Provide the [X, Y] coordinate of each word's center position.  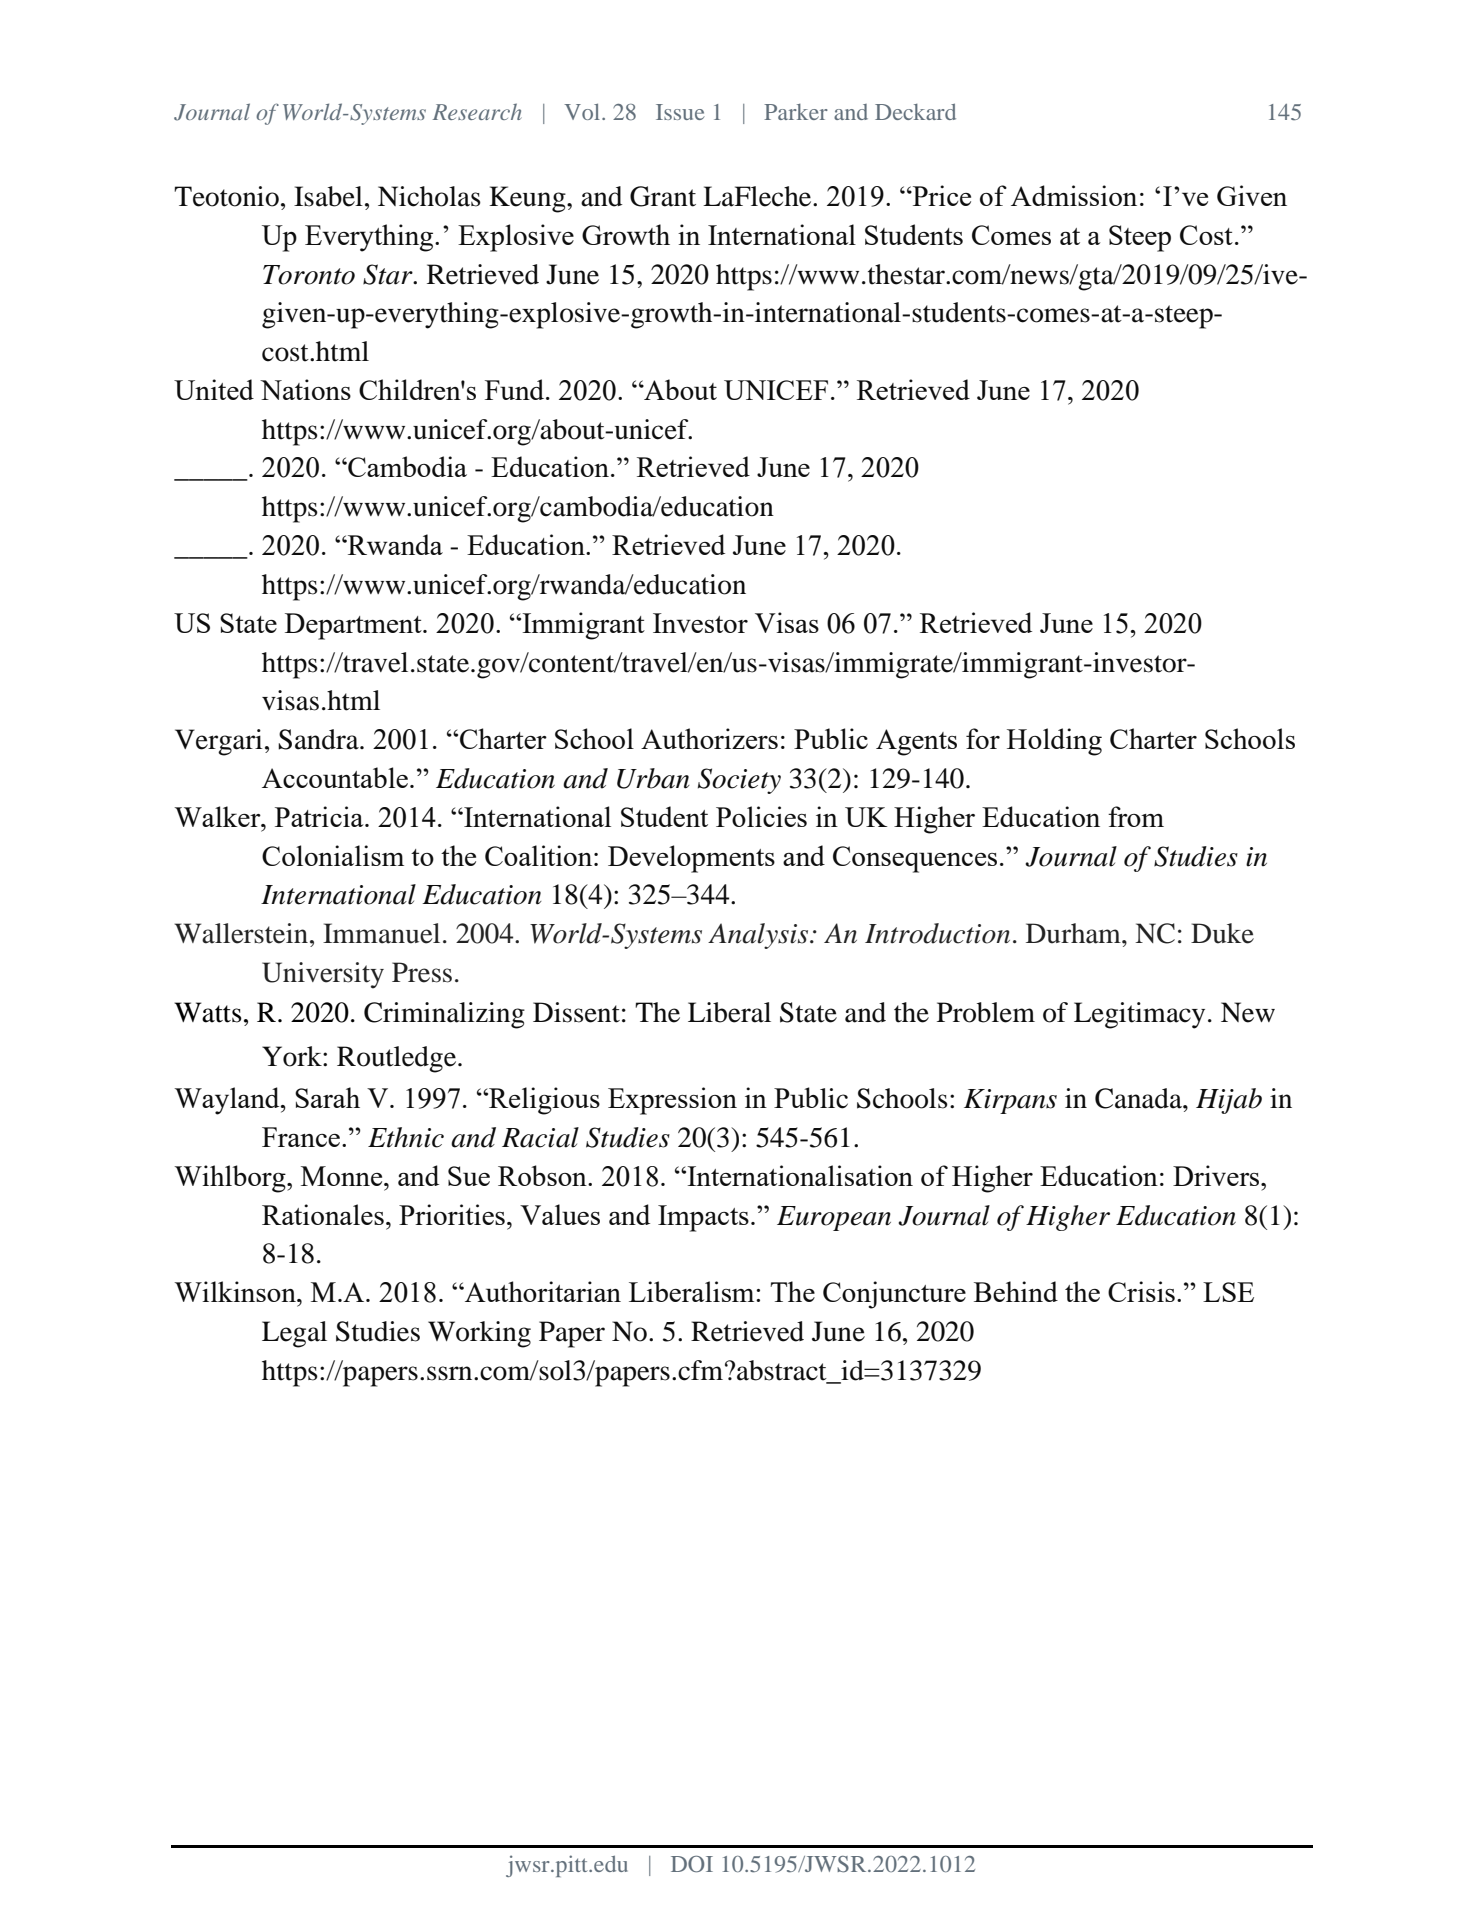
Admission [1074, 195]
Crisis [1141, 1291]
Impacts [703, 1218]
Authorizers [709, 738]
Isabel [328, 196]
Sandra [319, 739]
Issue [680, 112]
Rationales [323, 1214]
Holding [1054, 742]
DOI [692, 1864]
